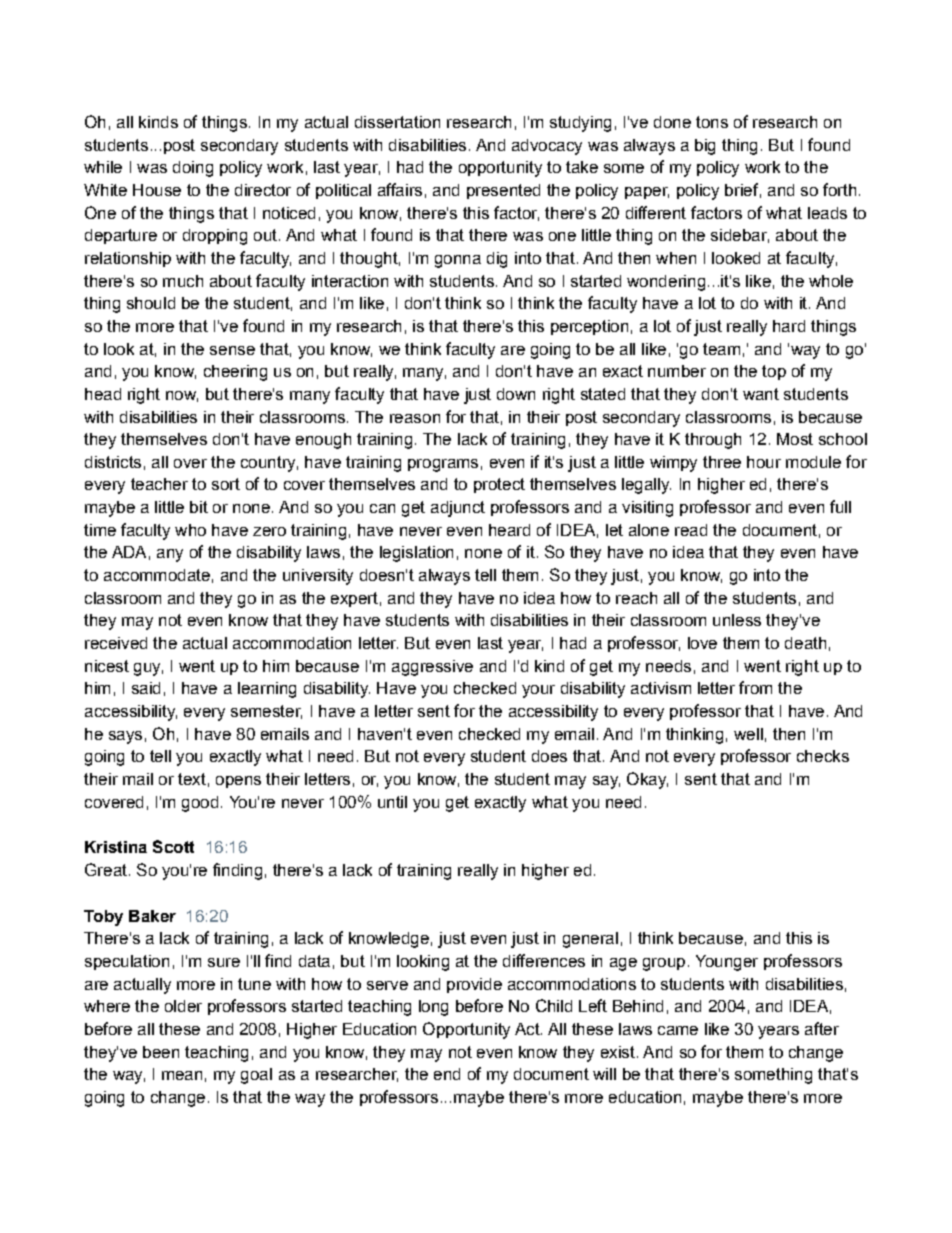 Image resolution: width=952 pixels, height=1233 pixels. What do you see at coordinates (647, 780) in the screenshot?
I see `Okay` at bounding box center [647, 780].
